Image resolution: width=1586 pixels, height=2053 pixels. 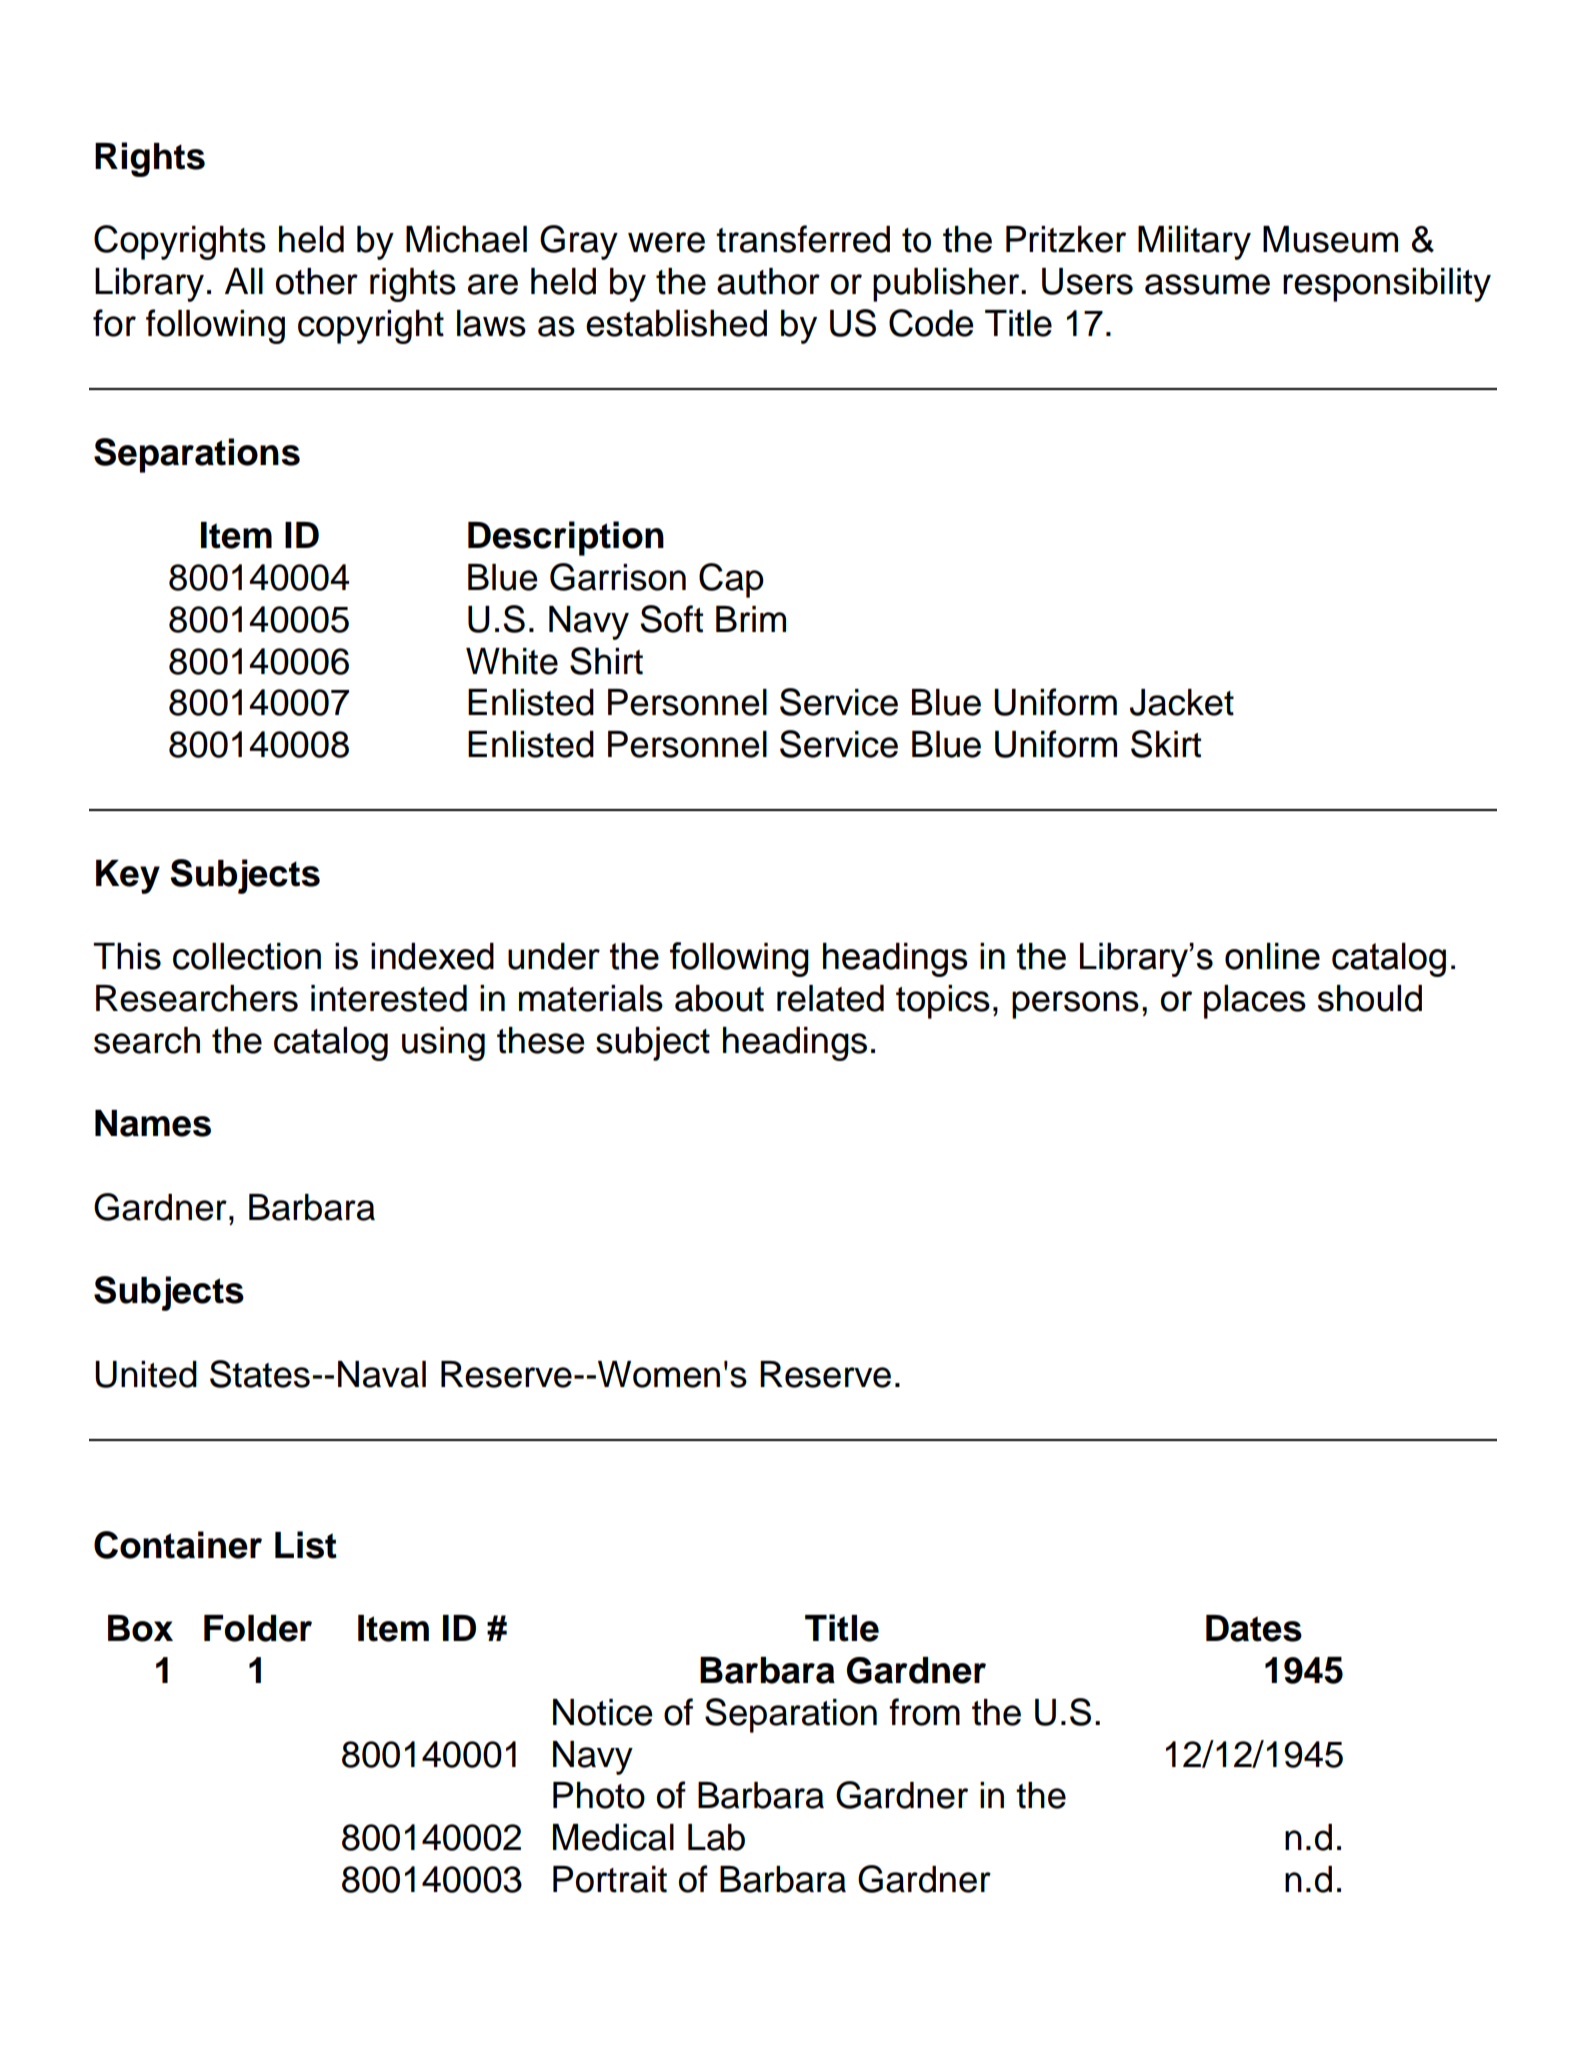 What do you see at coordinates (258, 1628) in the screenshot?
I see `Folder` at bounding box center [258, 1628].
